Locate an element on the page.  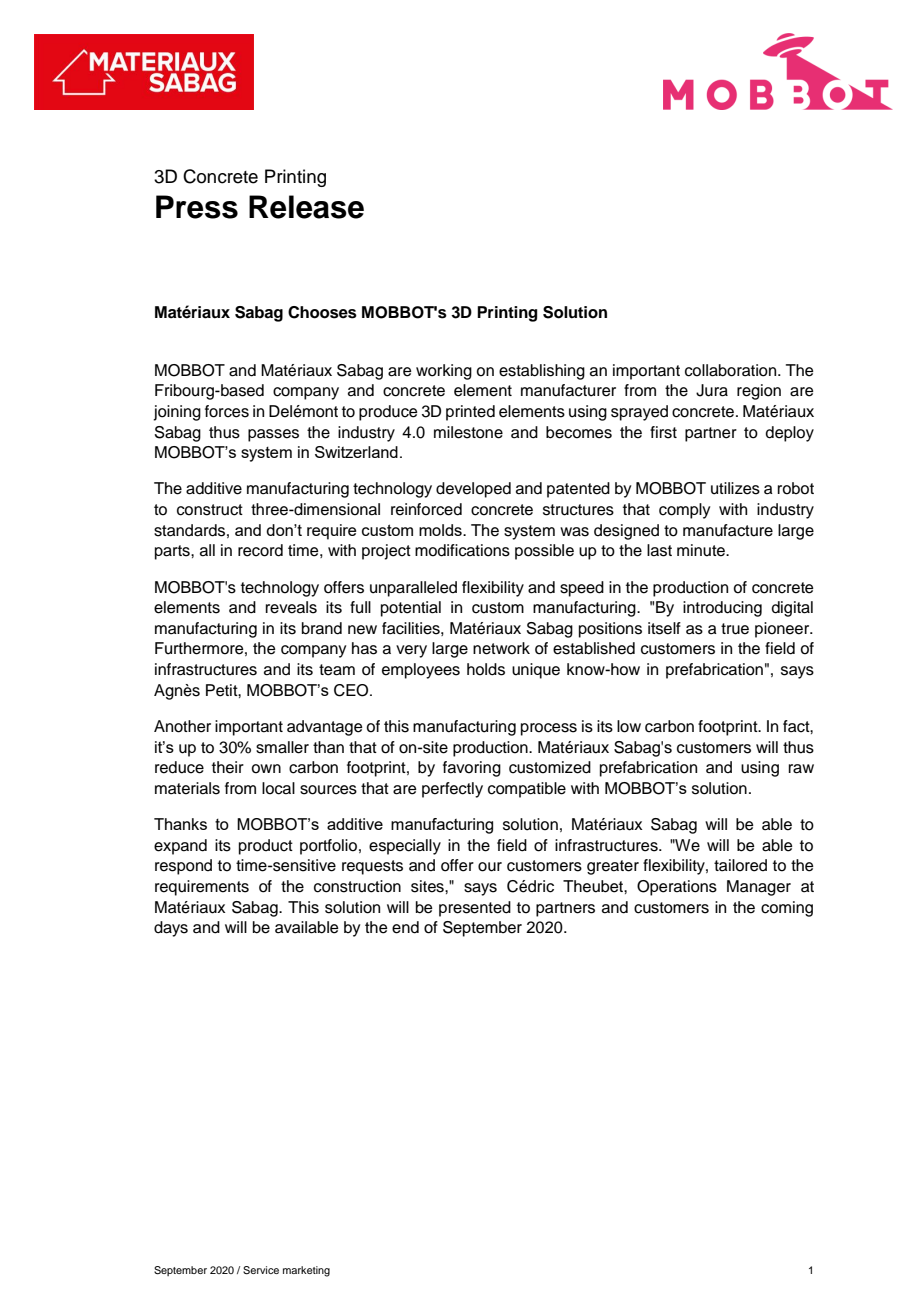
Press is located at coordinates (197, 207).
